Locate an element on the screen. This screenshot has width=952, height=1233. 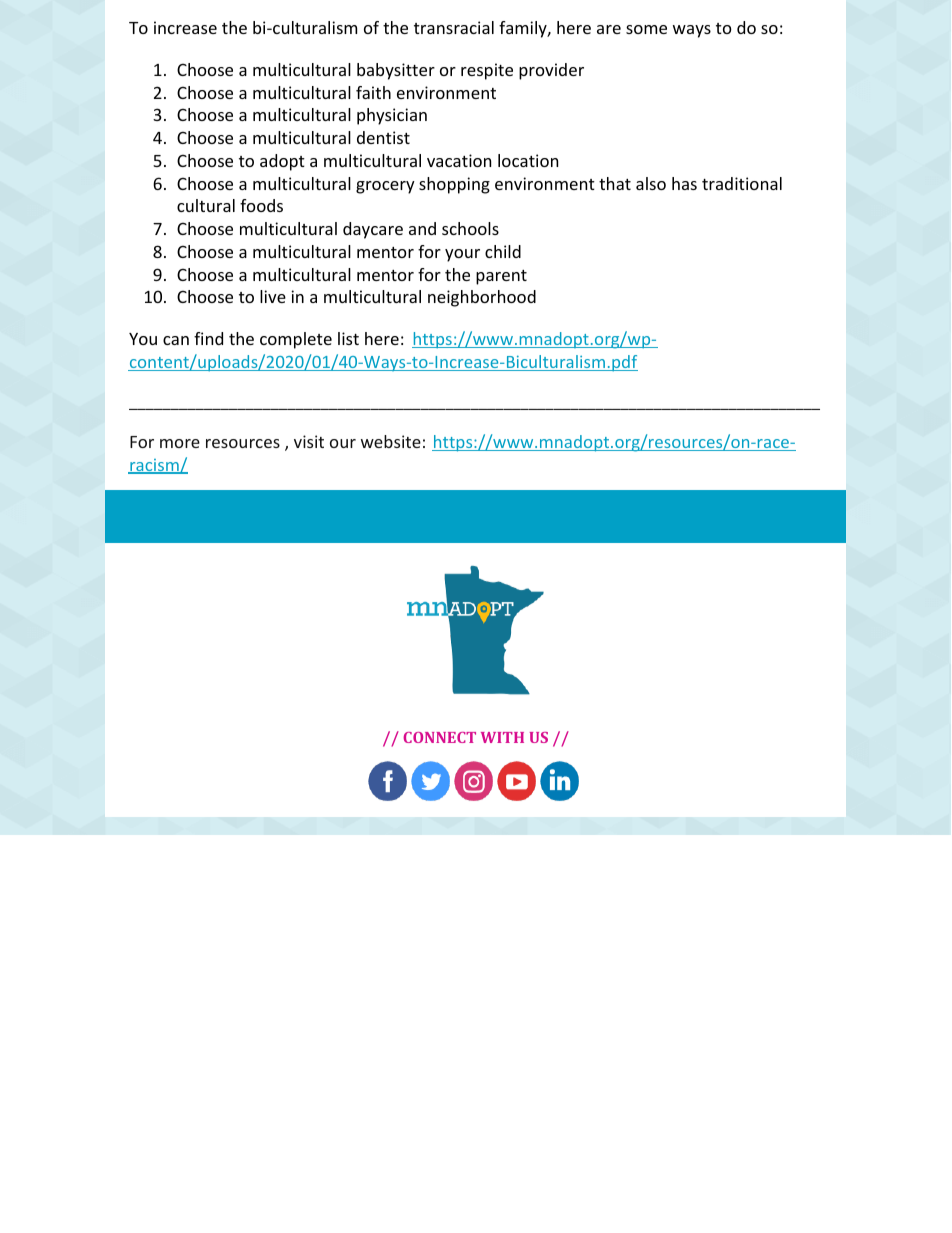
find is located at coordinates (208, 338).
